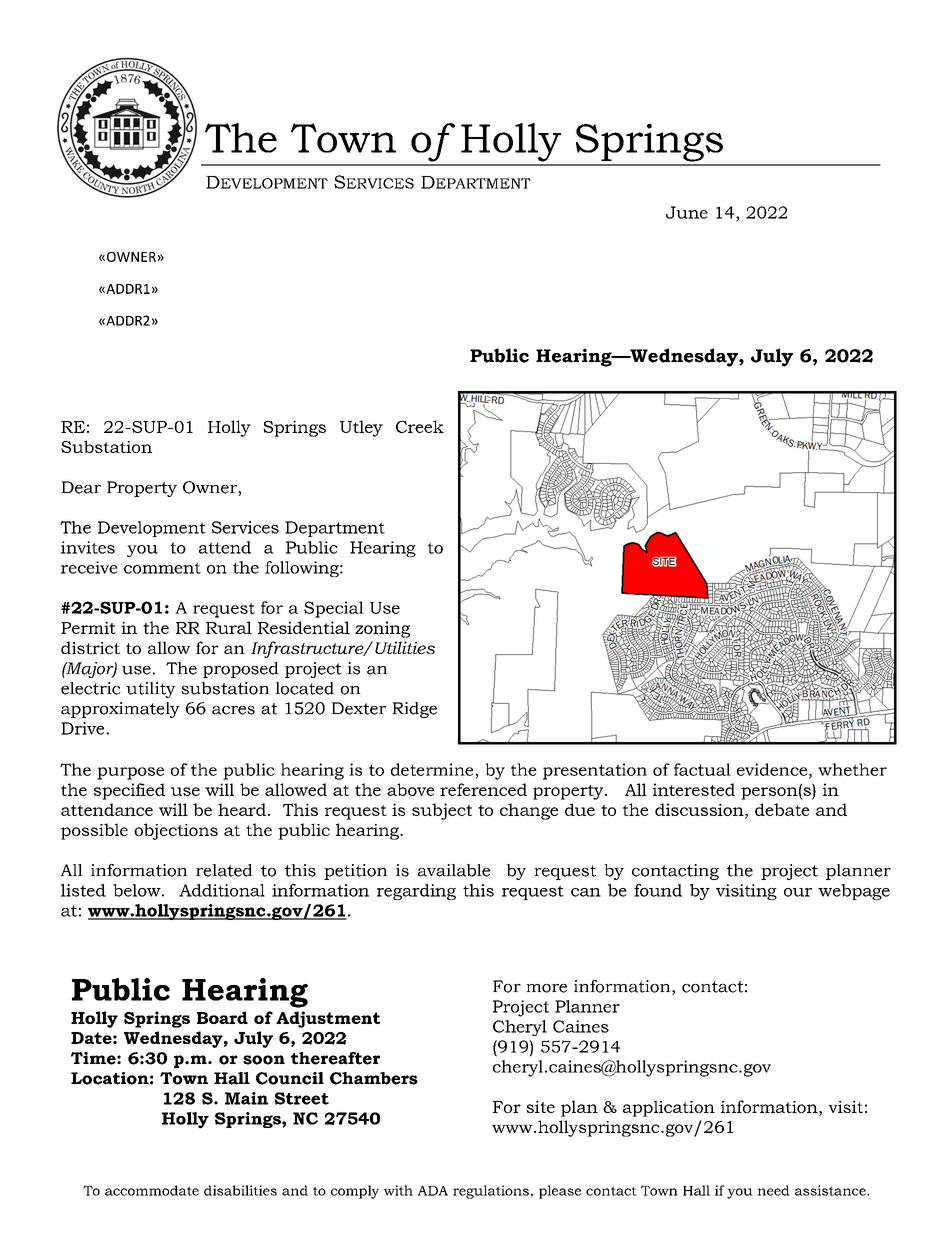 This screenshot has height=1233, width=952. What do you see at coordinates (81, 487) in the screenshot?
I see `Dear` at bounding box center [81, 487].
